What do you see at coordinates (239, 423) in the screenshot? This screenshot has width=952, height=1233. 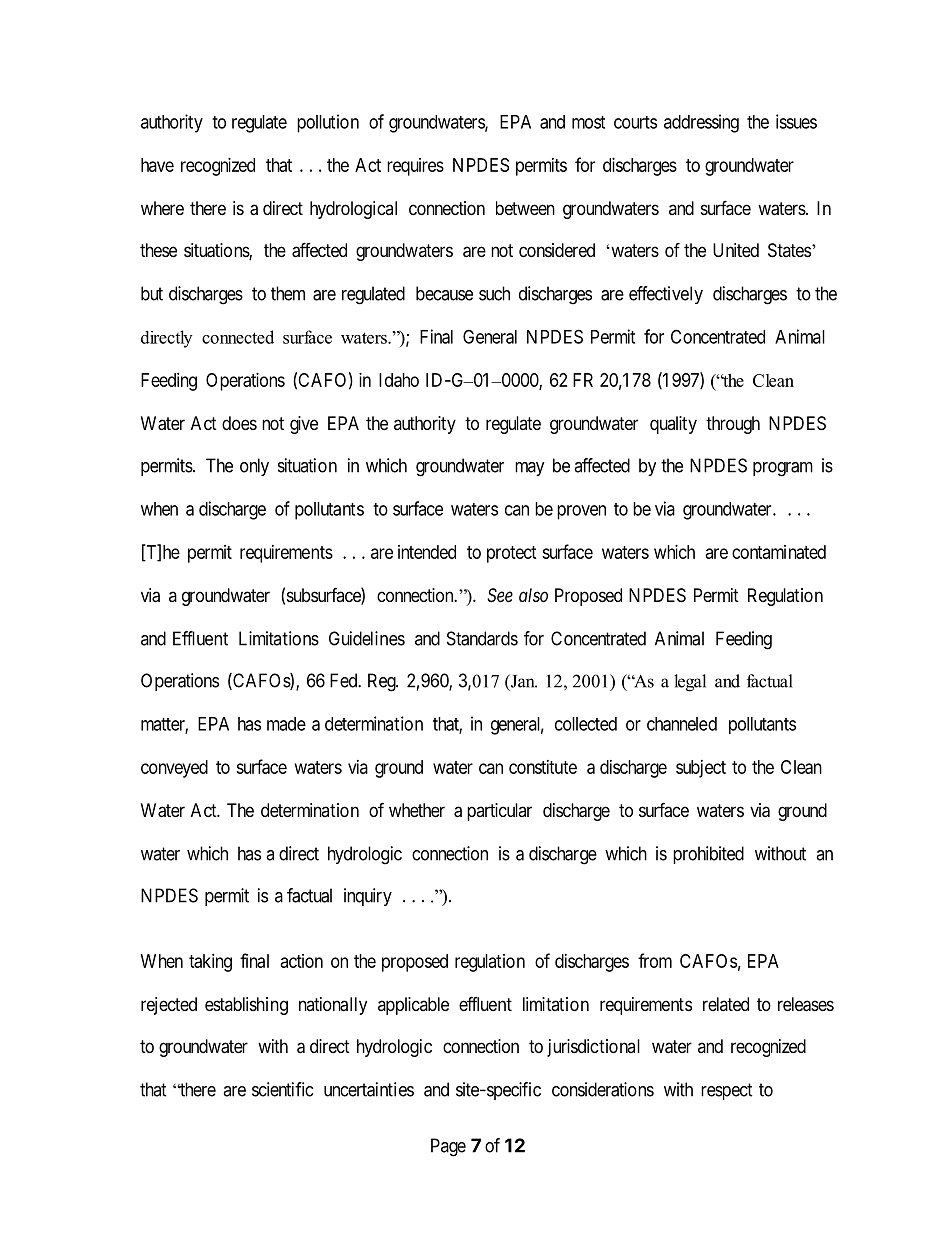 I see `does` at bounding box center [239, 423].
